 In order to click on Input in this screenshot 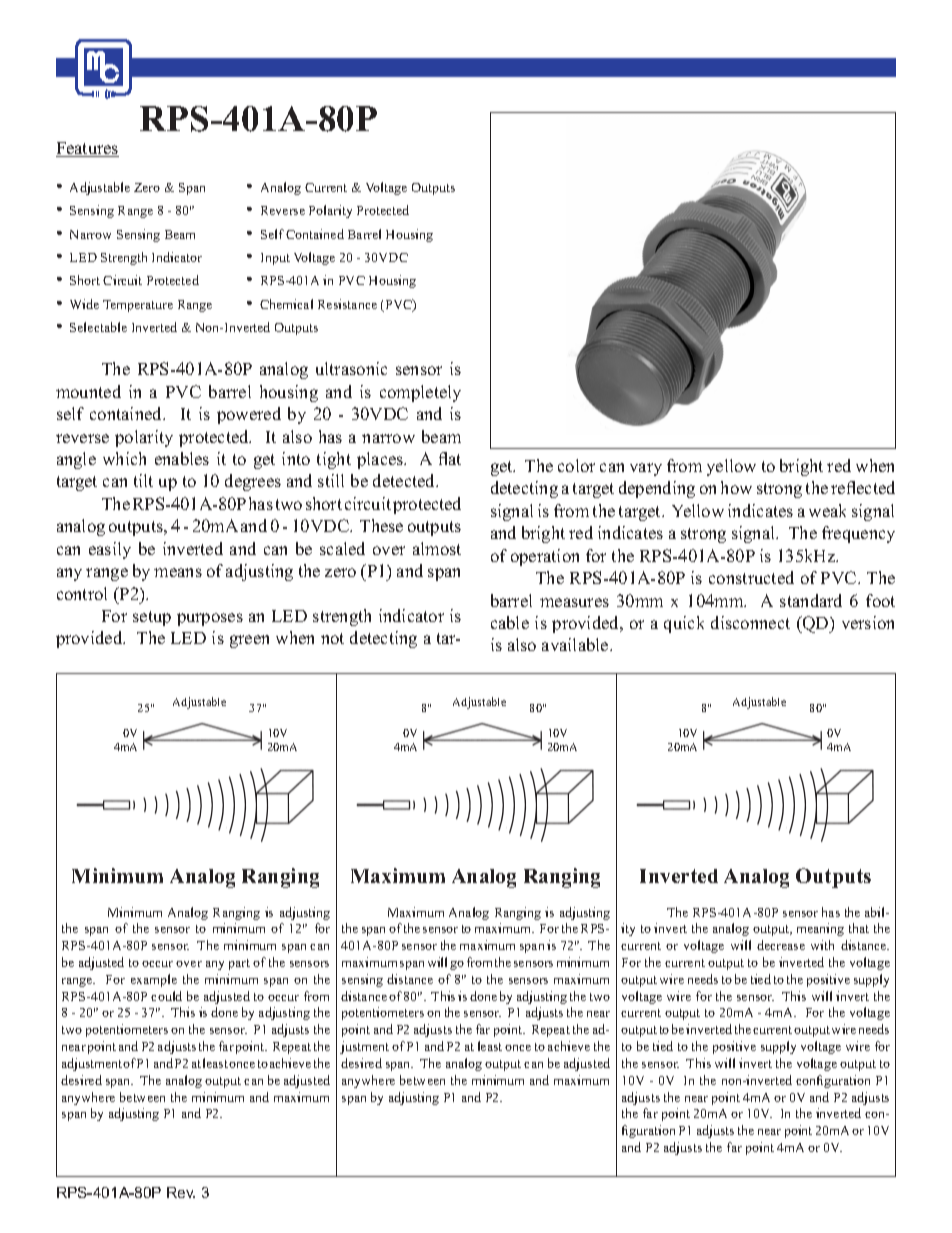, I will do `click(275, 259)`.
